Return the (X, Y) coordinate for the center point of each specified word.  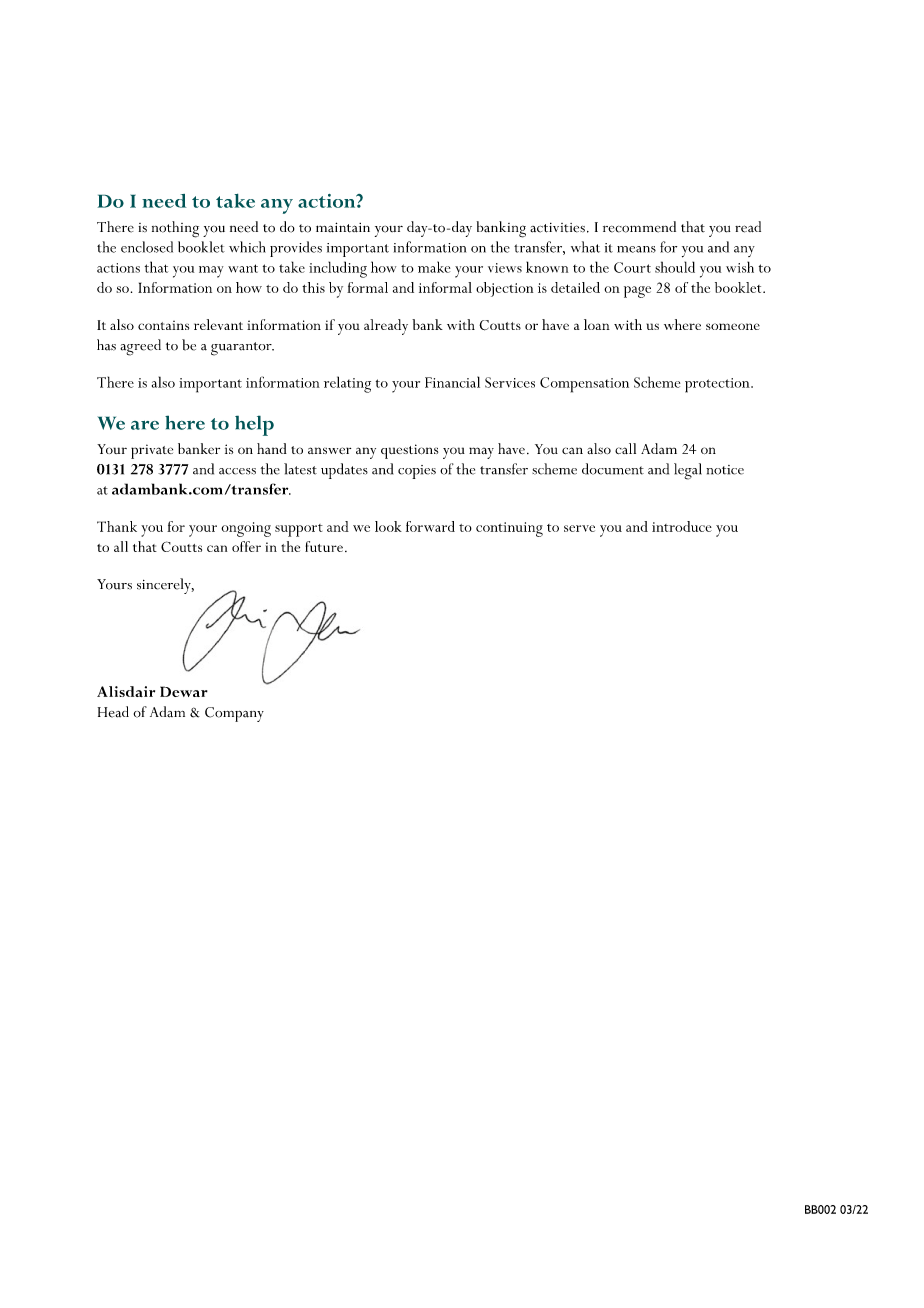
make (434, 267)
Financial (452, 382)
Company (234, 714)
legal (688, 471)
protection (718, 385)
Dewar (184, 691)
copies (417, 472)
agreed (140, 347)
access (237, 471)
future (324, 546)
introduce (682, 526)
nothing (175, 229)
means (636, 249)
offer (246, 546)
